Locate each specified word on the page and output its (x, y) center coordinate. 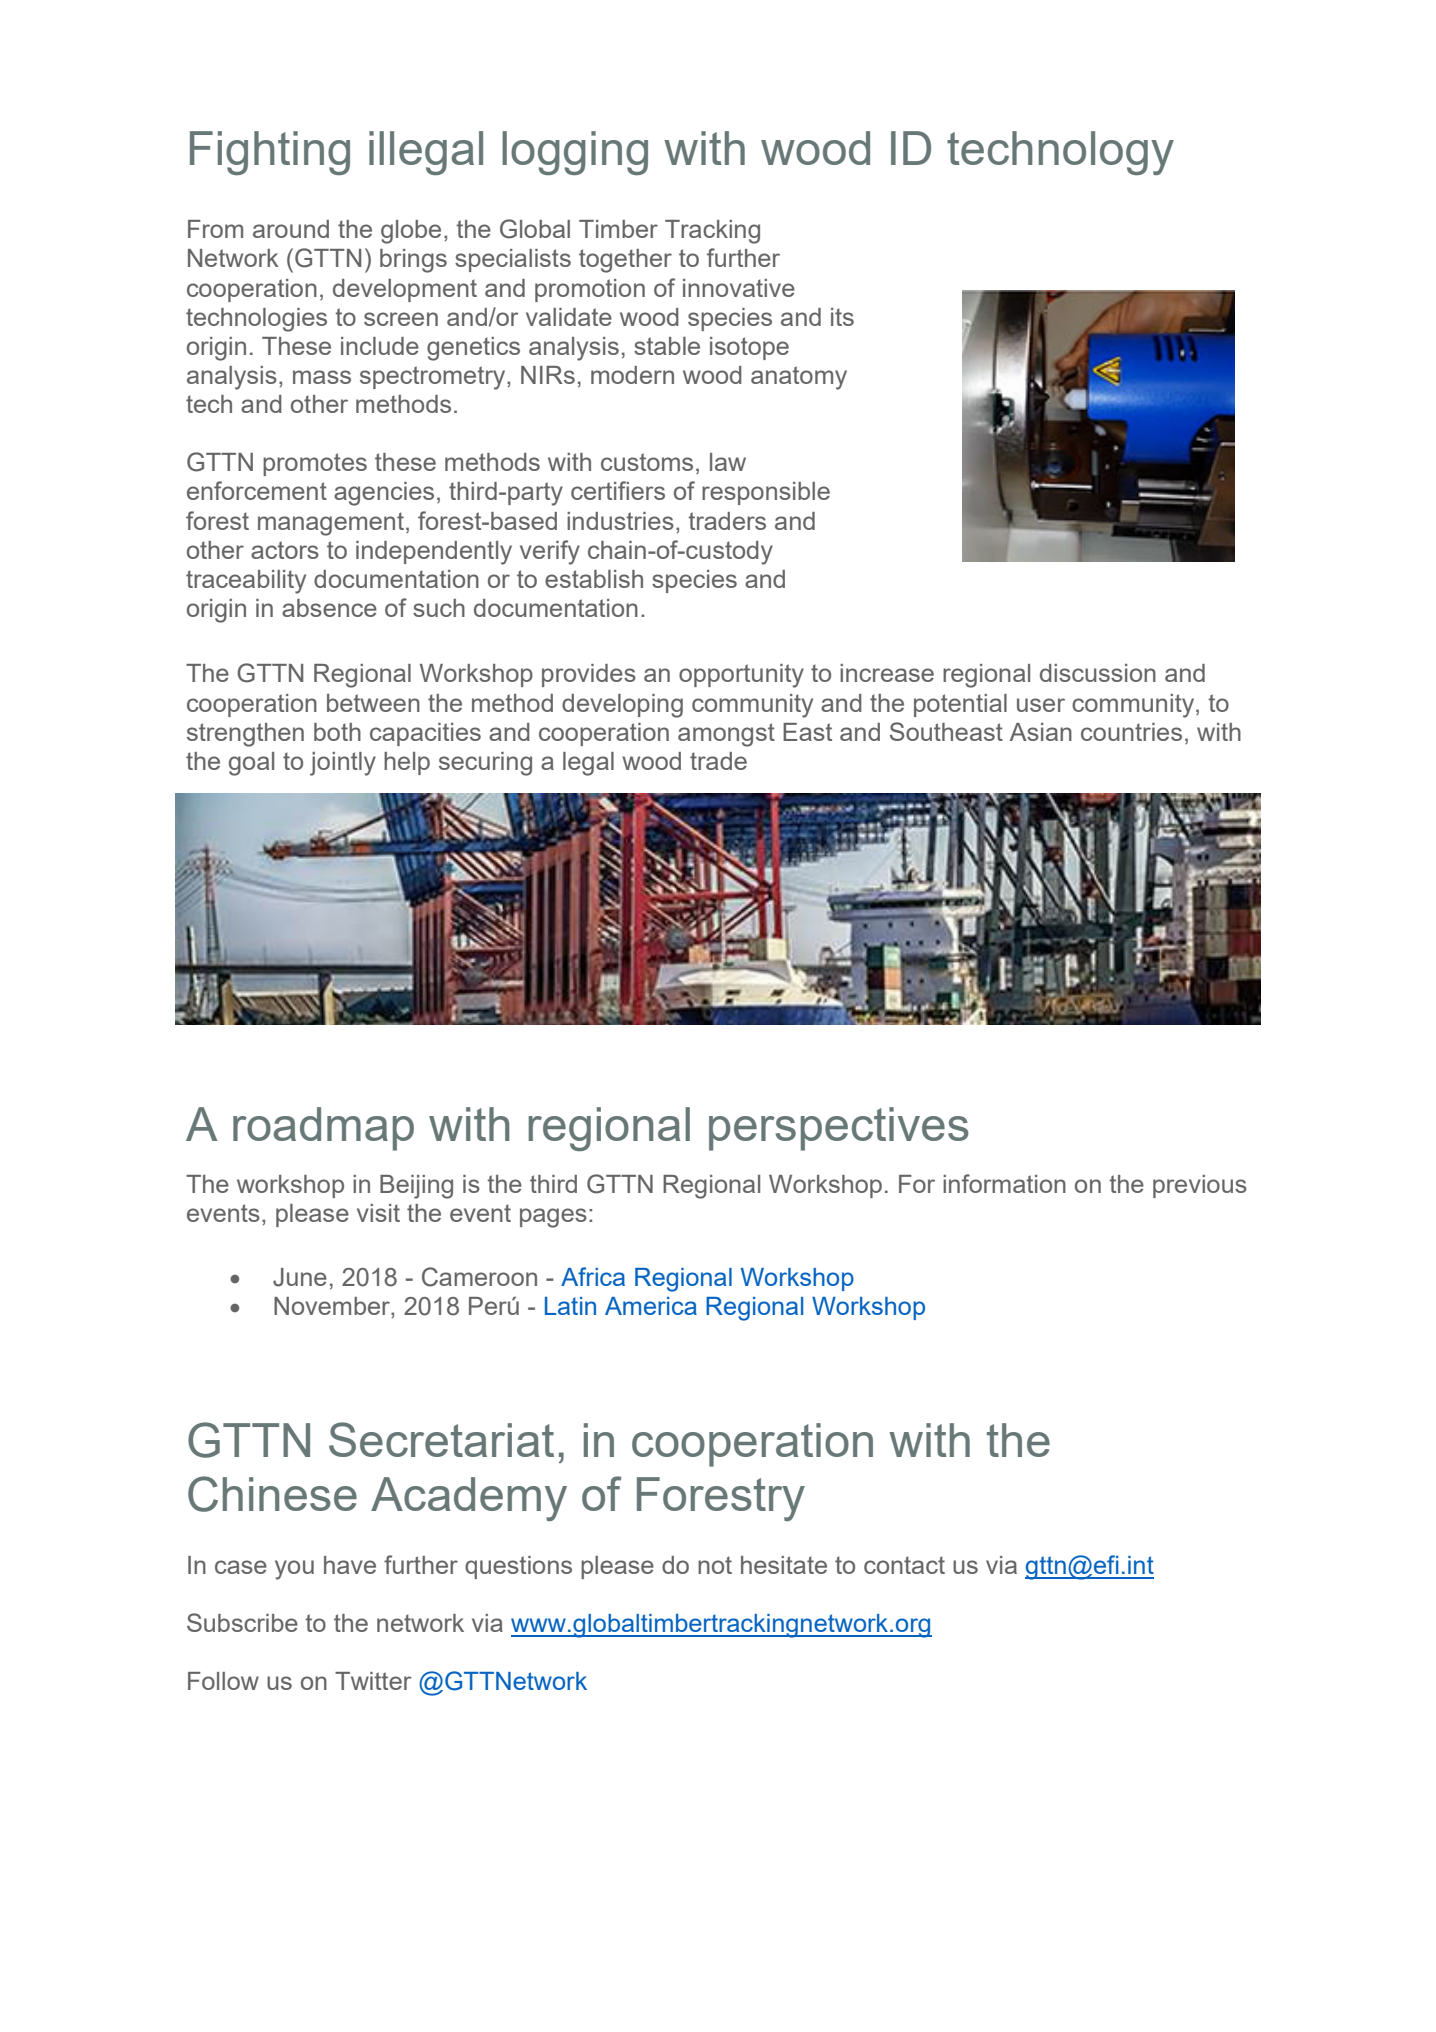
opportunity (741, 676)
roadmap (323, 1129)
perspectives (839, 1129)
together (625, 261)
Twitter (373, 1681)
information (1004, 1183)
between (373, 703)
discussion (1098, 673)
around (291, 229)
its (842, 317)
